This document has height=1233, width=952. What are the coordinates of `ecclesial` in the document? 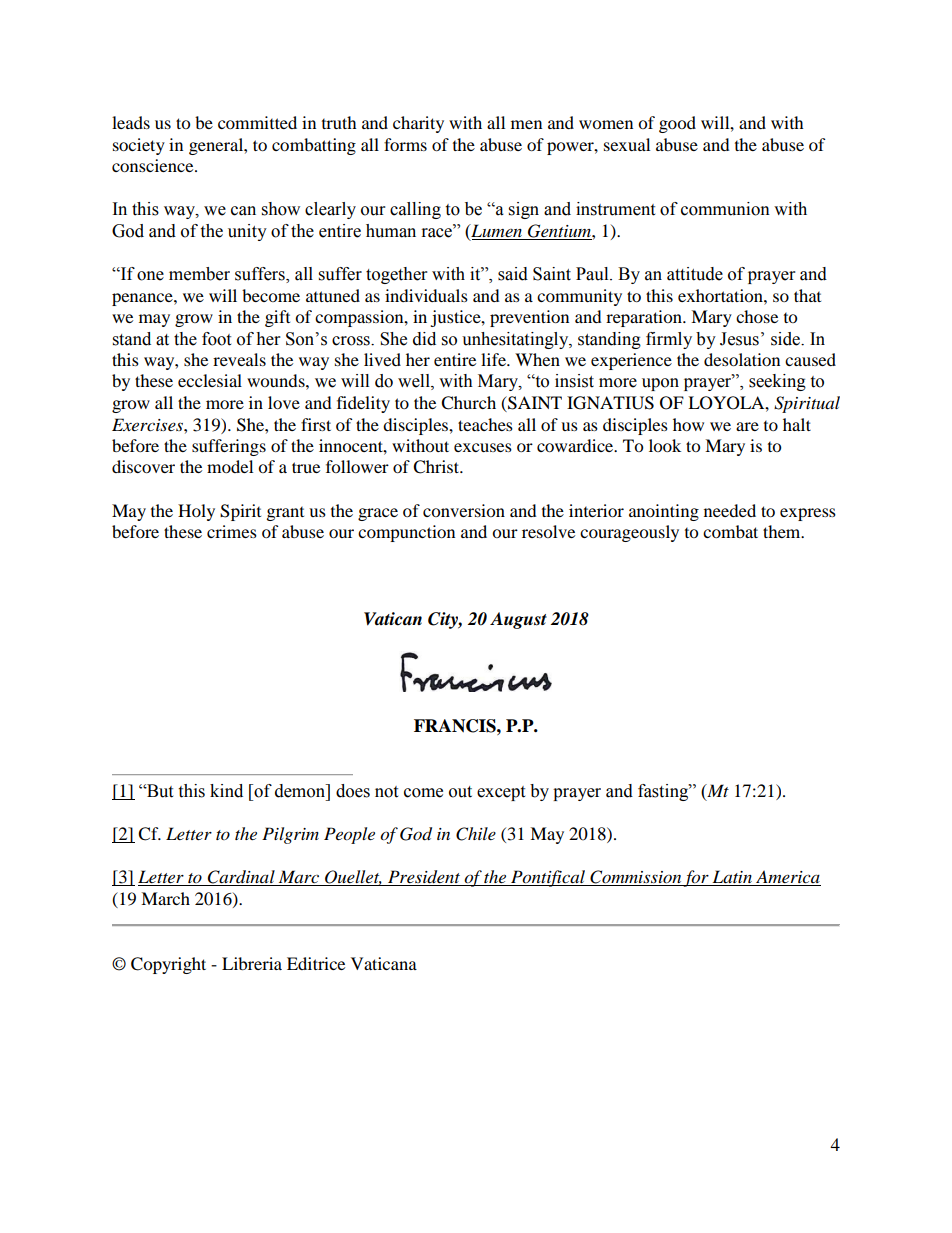 It's located at (210, 380).
